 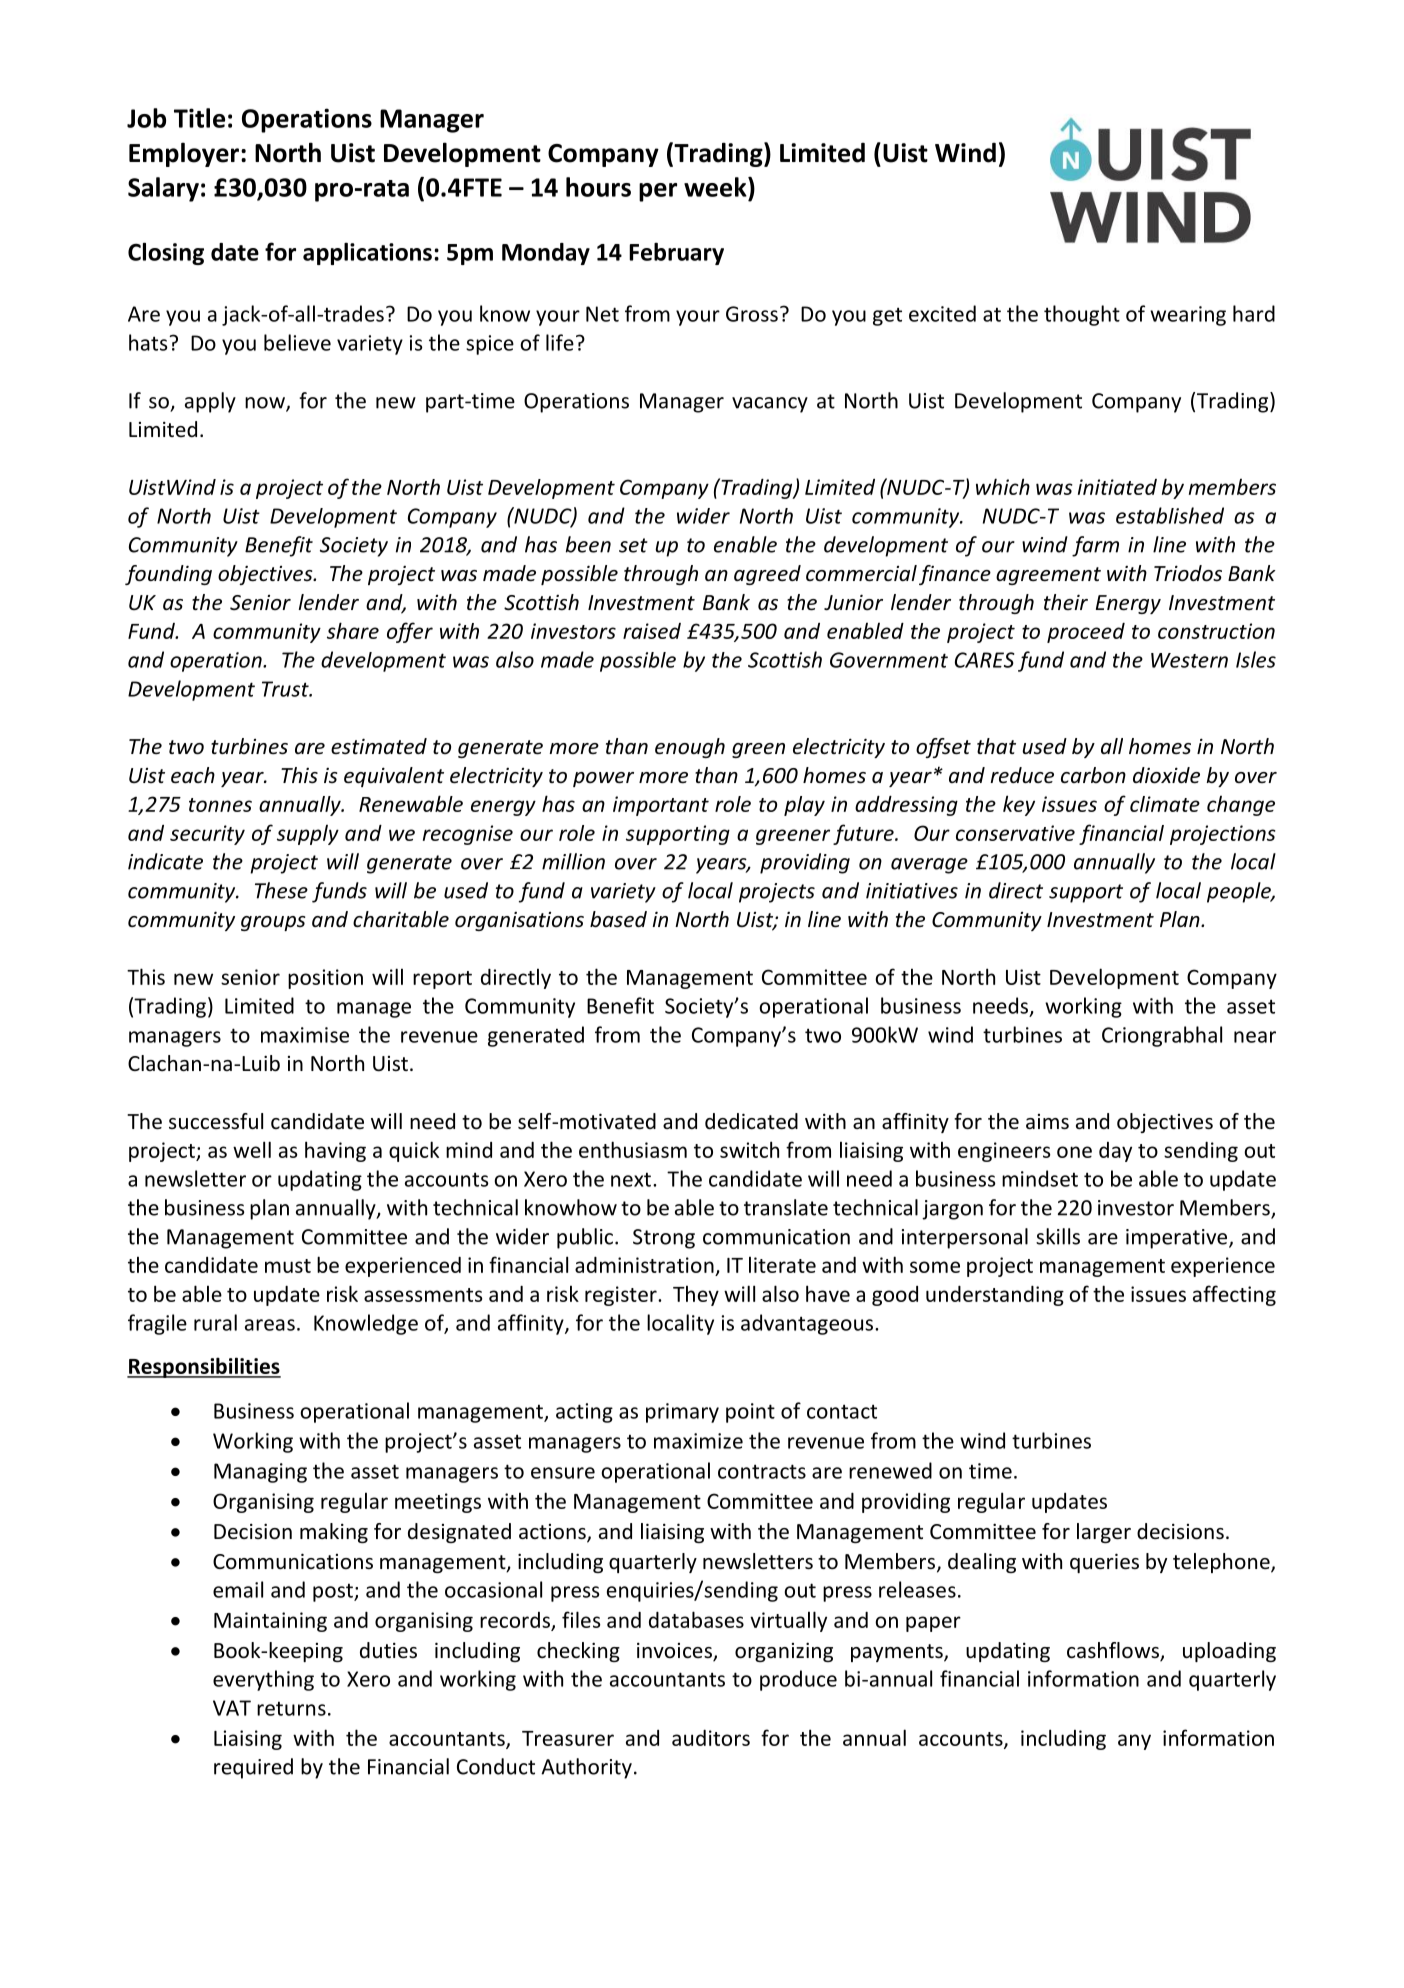 I want to click on Strong, so click(x=664, y=1239).
